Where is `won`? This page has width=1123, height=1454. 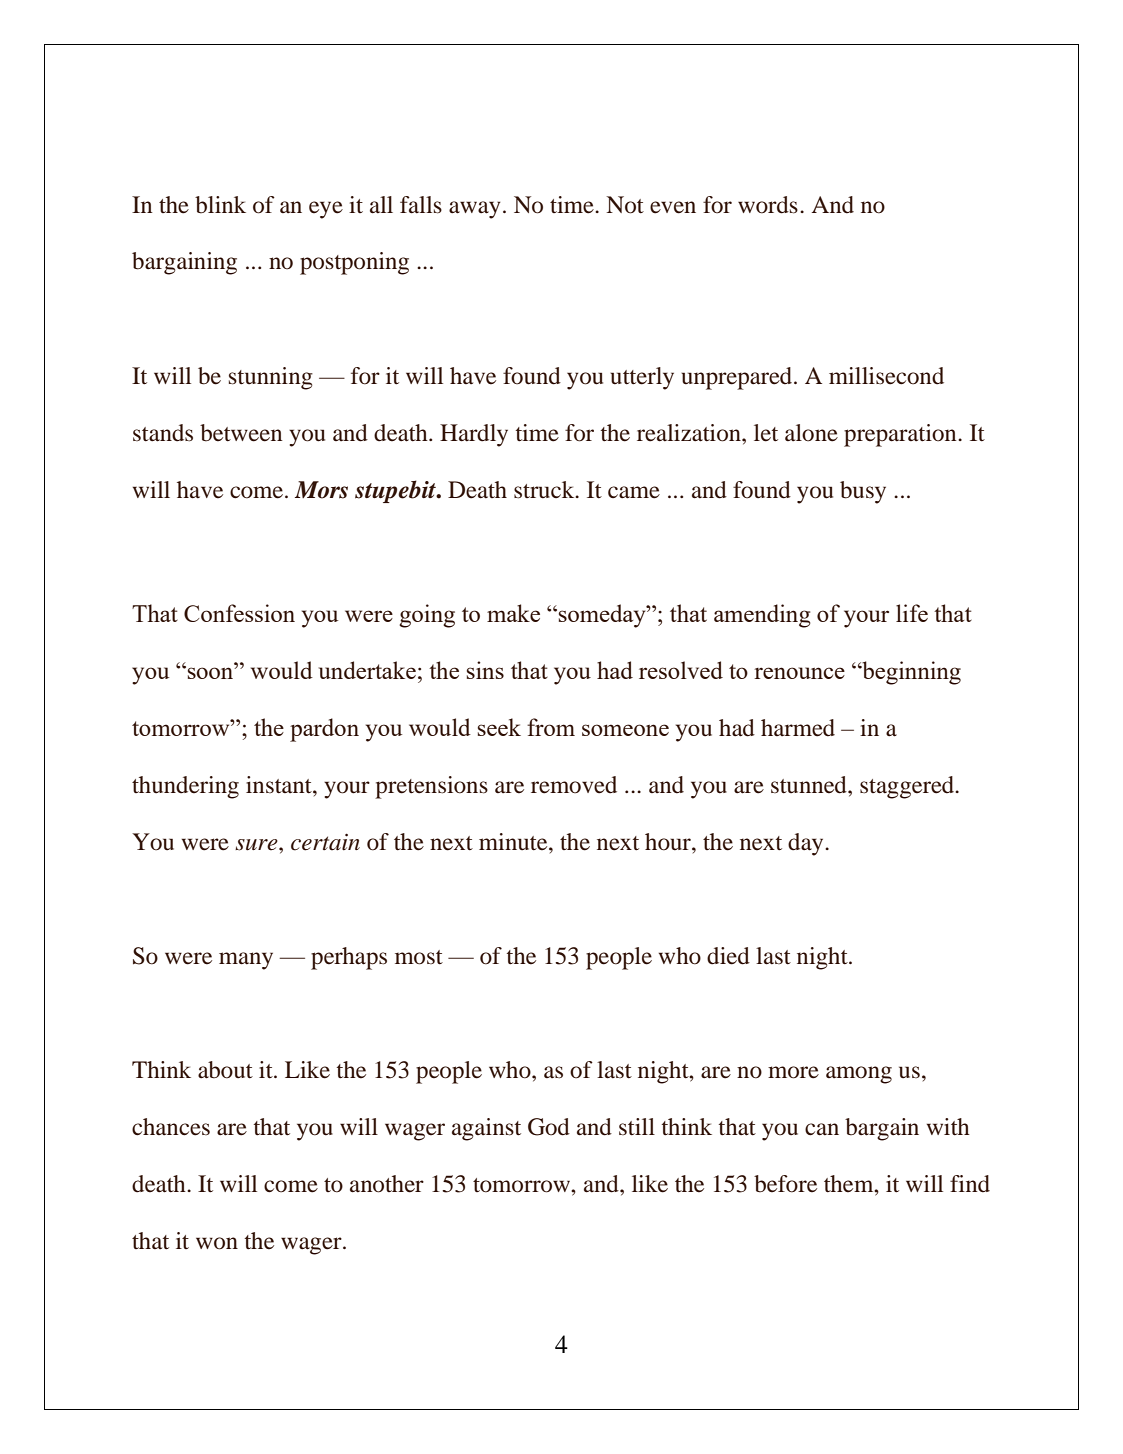
won is located at coordinates (217, 1243).
